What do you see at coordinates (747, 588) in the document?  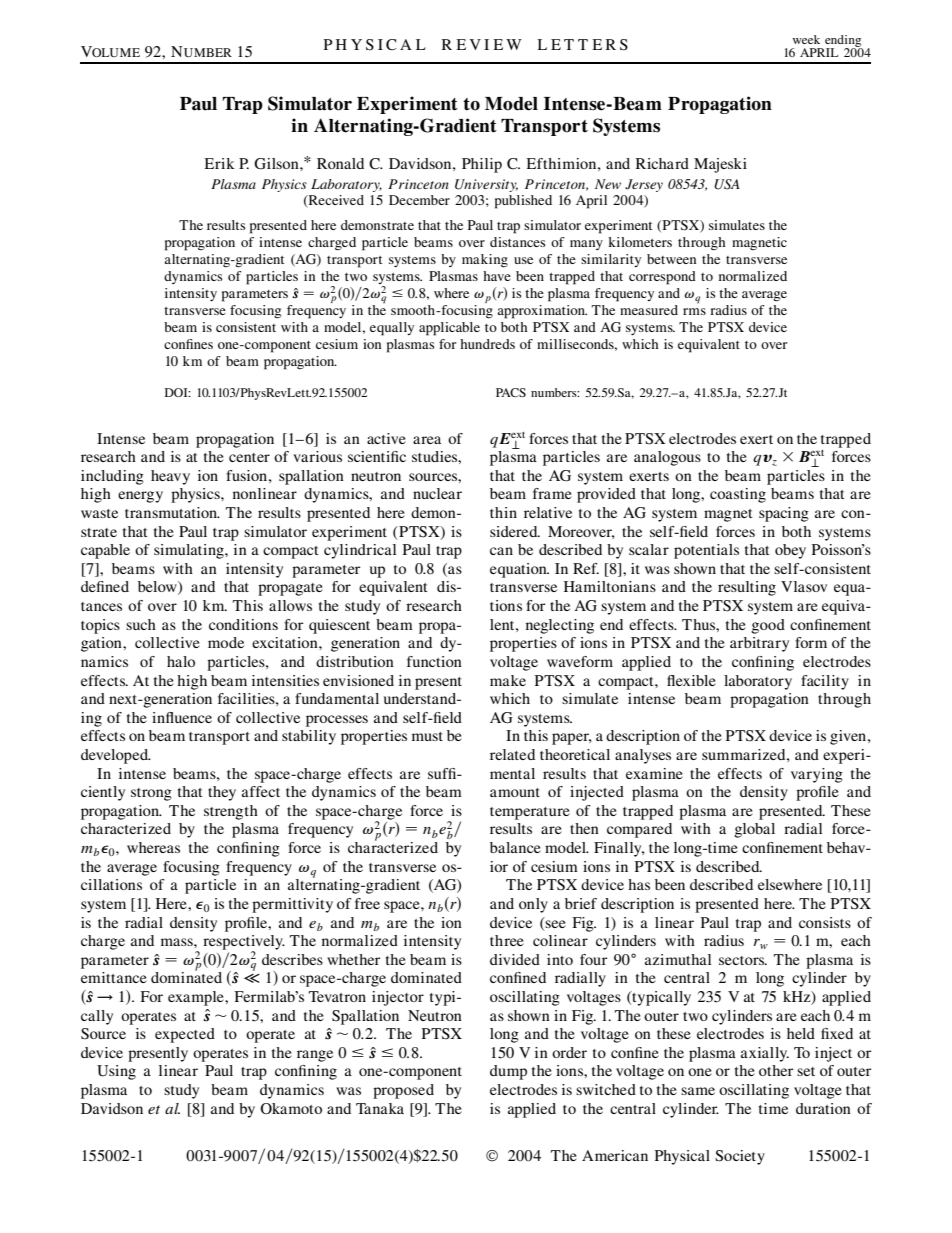 I see `resulting` at bounding box center [747, 588].
